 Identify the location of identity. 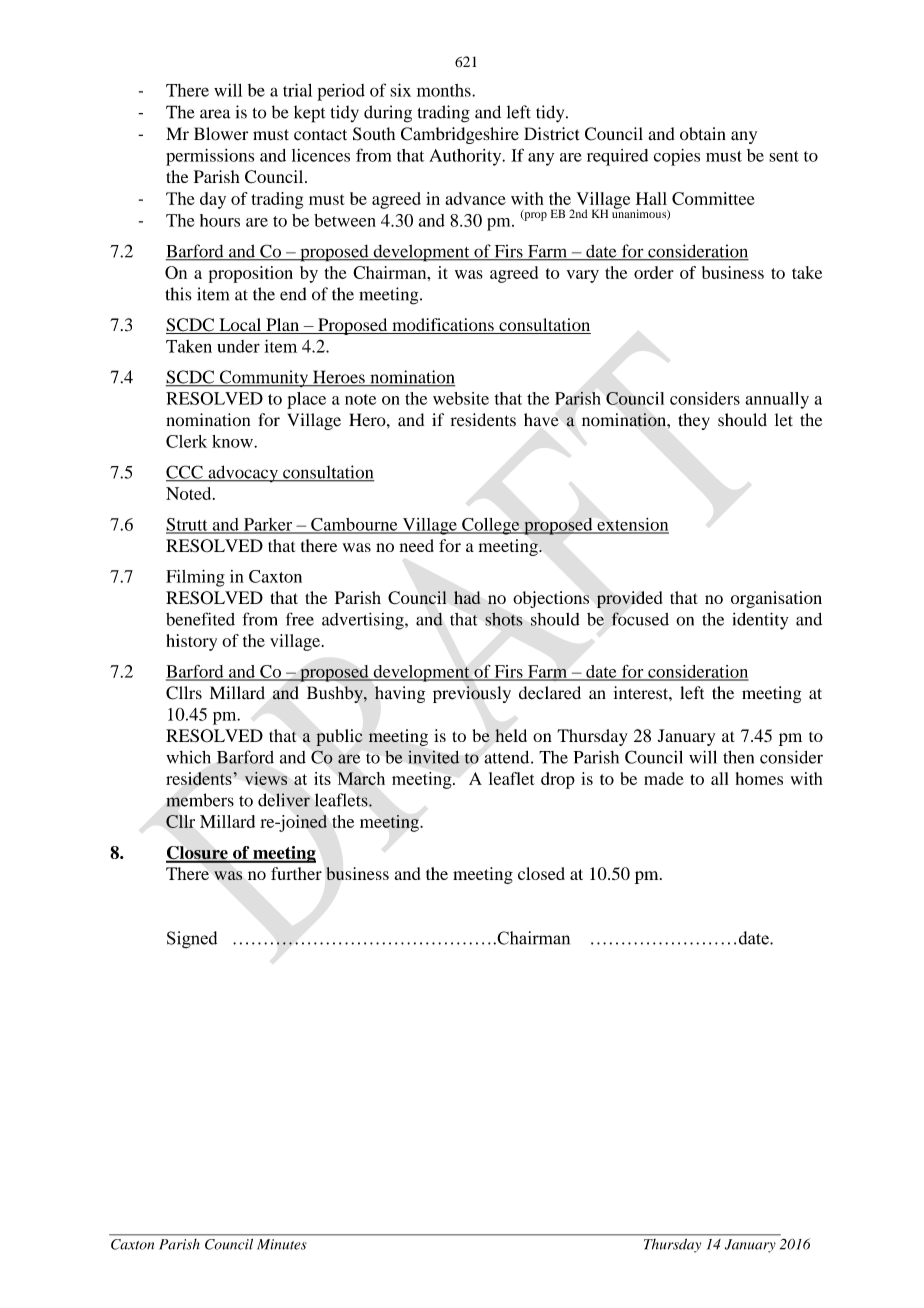
(760, 621).
